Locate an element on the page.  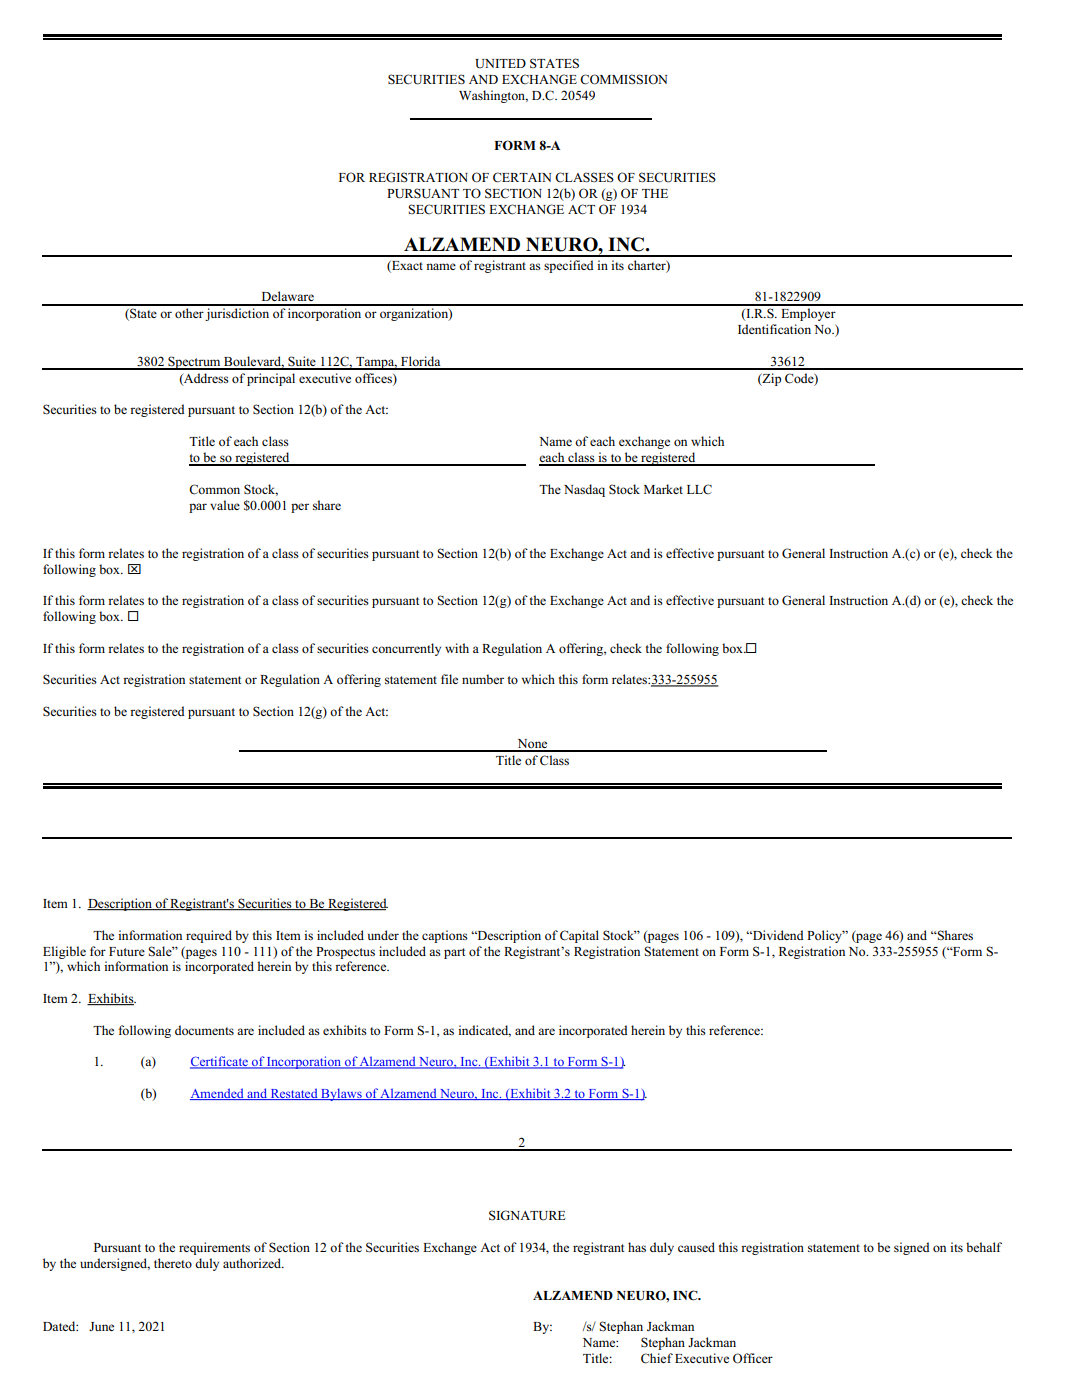
documents is located at coordinates (204, 1030).
